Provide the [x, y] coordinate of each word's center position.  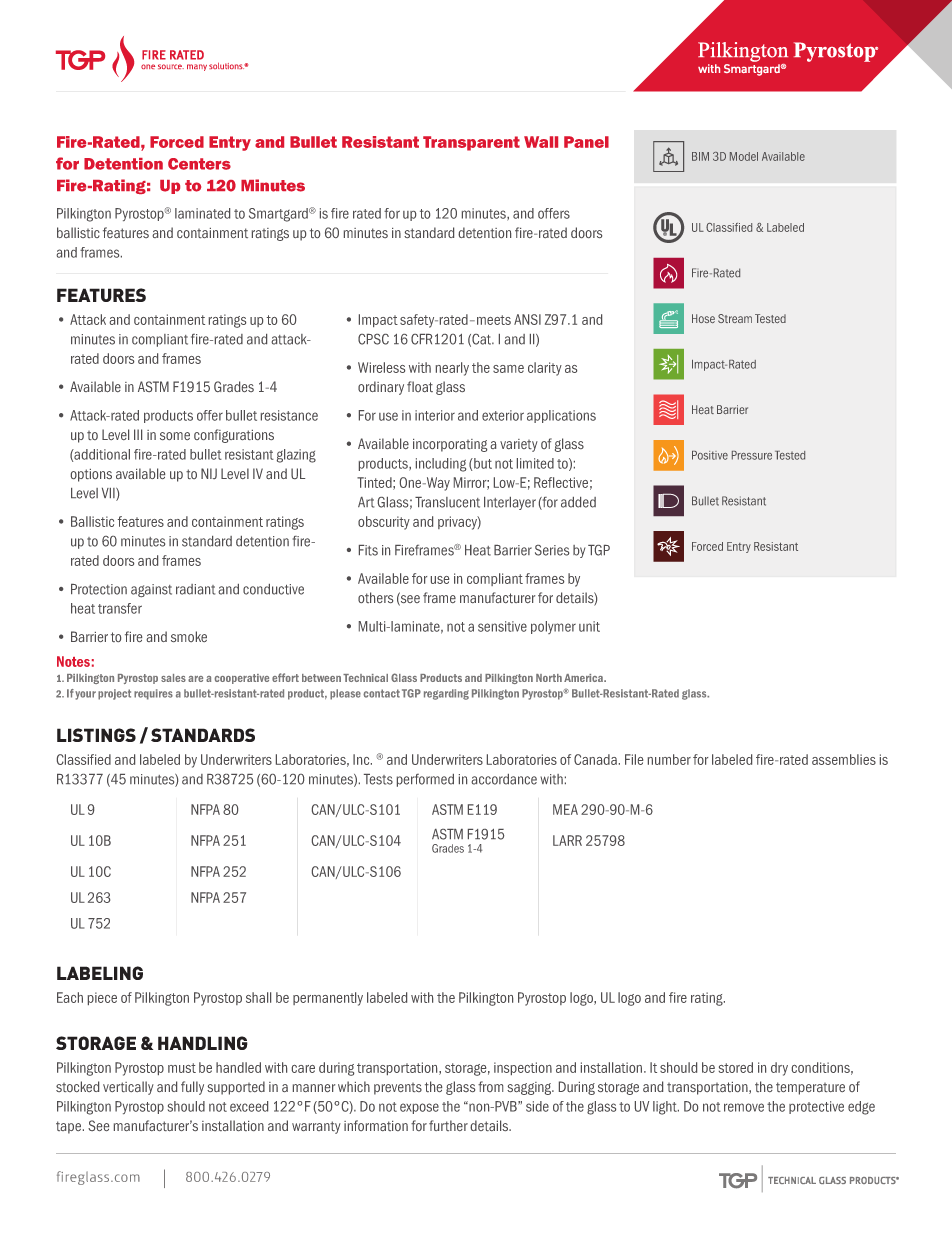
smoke [189, 636]
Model [744, 156]
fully [192, 1088]
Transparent [471, 143]
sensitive [502, 626]
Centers [199, 164]
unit [589, 626]
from [490, 1086]
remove [744, 1107]
